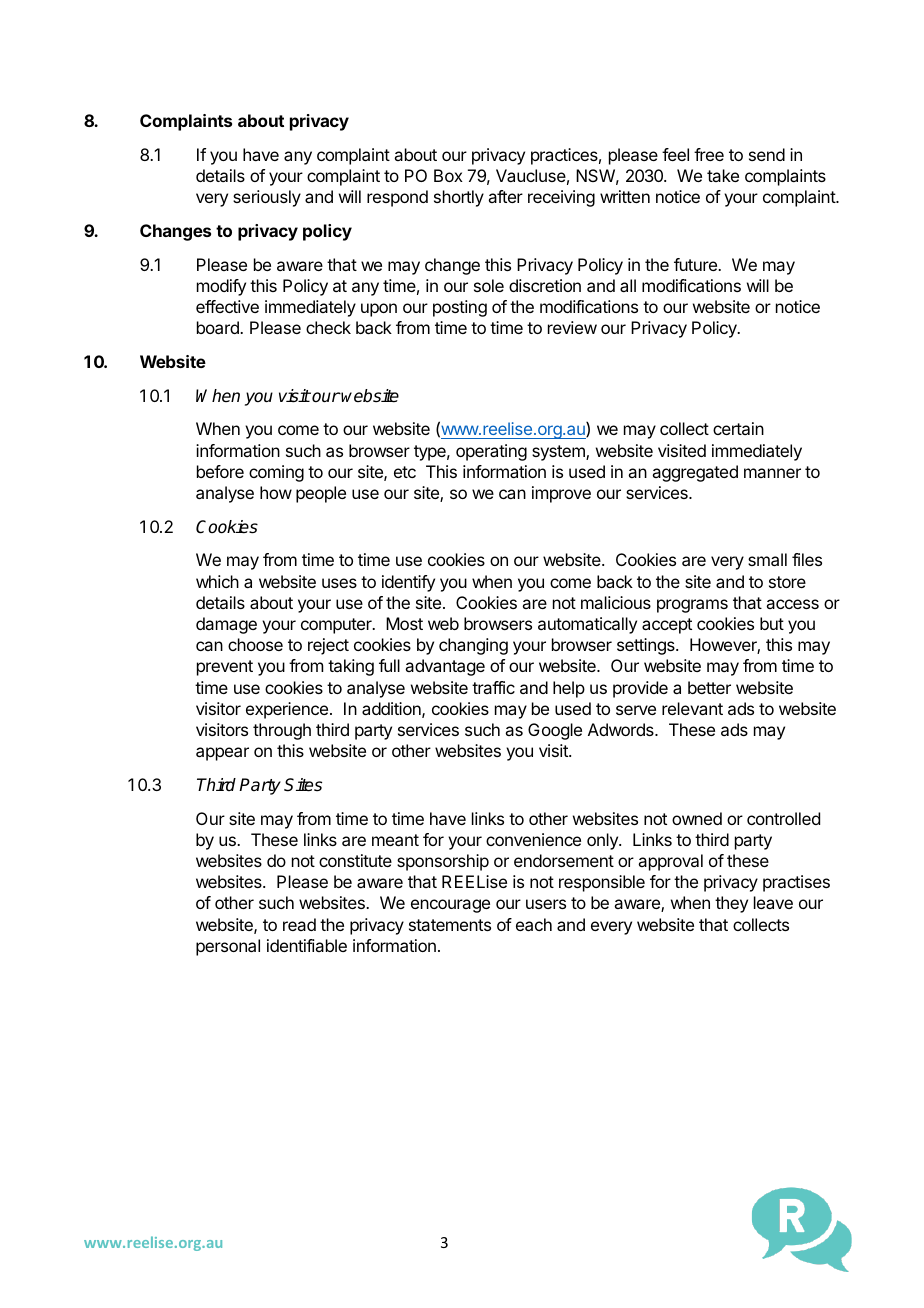 The width and height of the screenshot is (924, 1308). I want to click on after, so click(505, 196).
